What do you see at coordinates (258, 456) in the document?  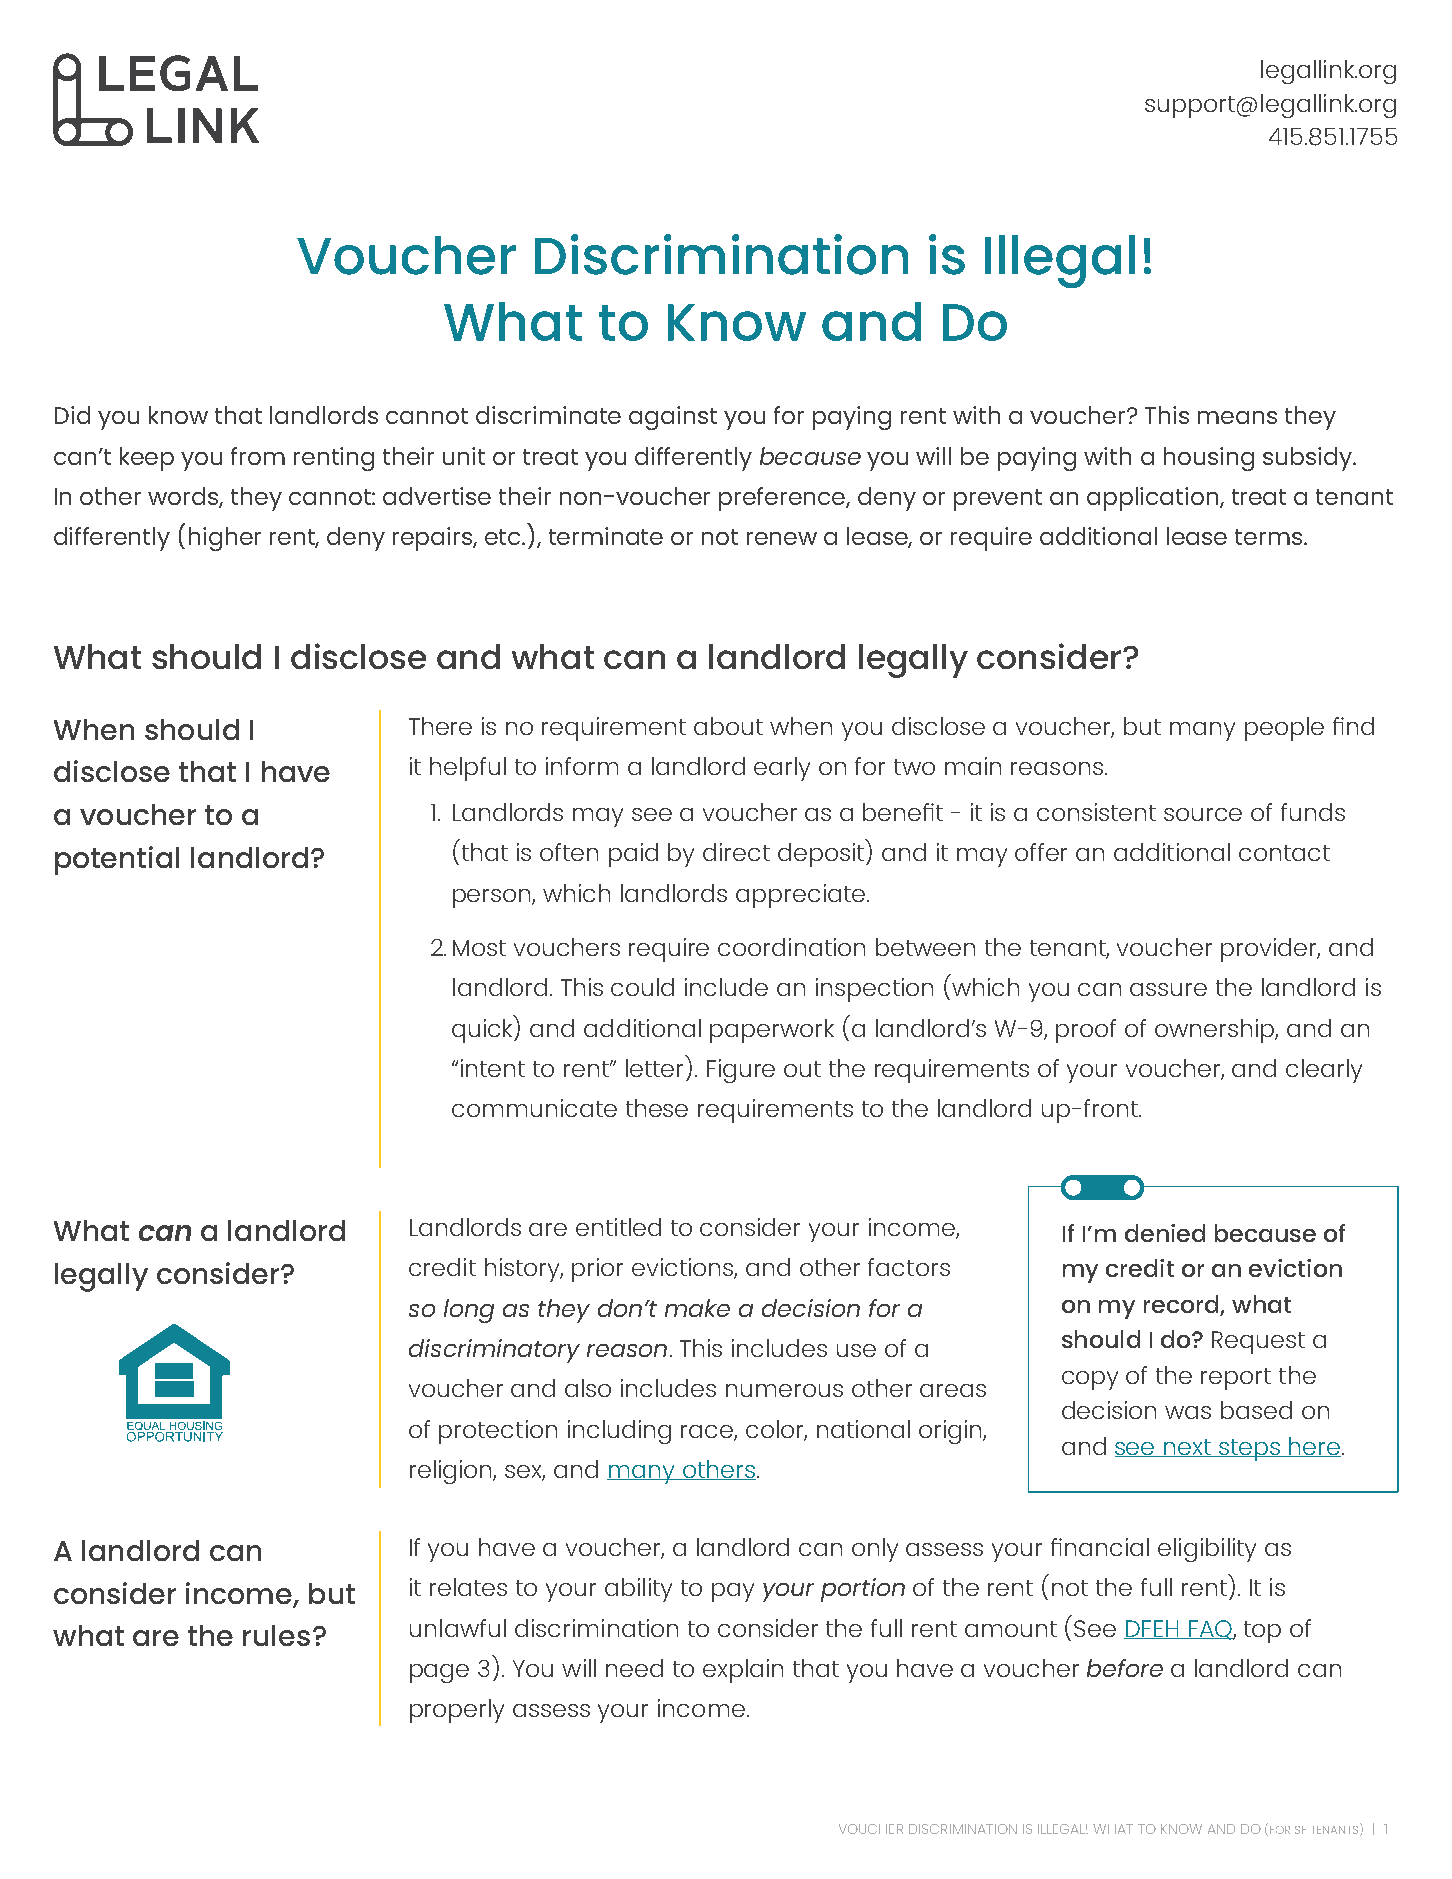 I see `from` at bounding box center [258, 456].
